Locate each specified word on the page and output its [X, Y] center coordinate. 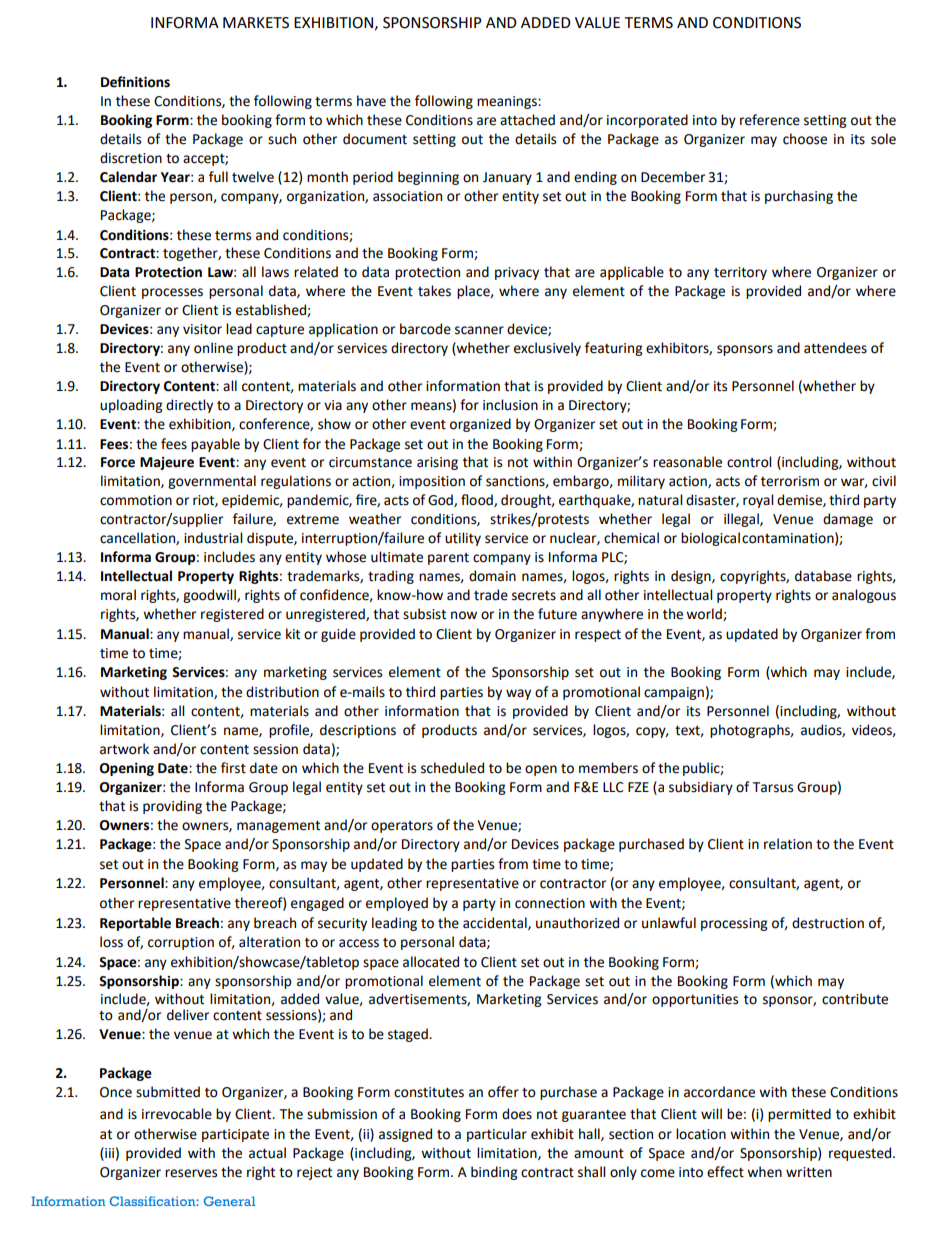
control [749, 462]
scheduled [452, 768]
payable [215, 445]
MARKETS [256, 23]
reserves [191, 1173]
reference [770, 120]
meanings [508, 102]
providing [172, 807]
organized [480, 425]
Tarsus [773, 787]
